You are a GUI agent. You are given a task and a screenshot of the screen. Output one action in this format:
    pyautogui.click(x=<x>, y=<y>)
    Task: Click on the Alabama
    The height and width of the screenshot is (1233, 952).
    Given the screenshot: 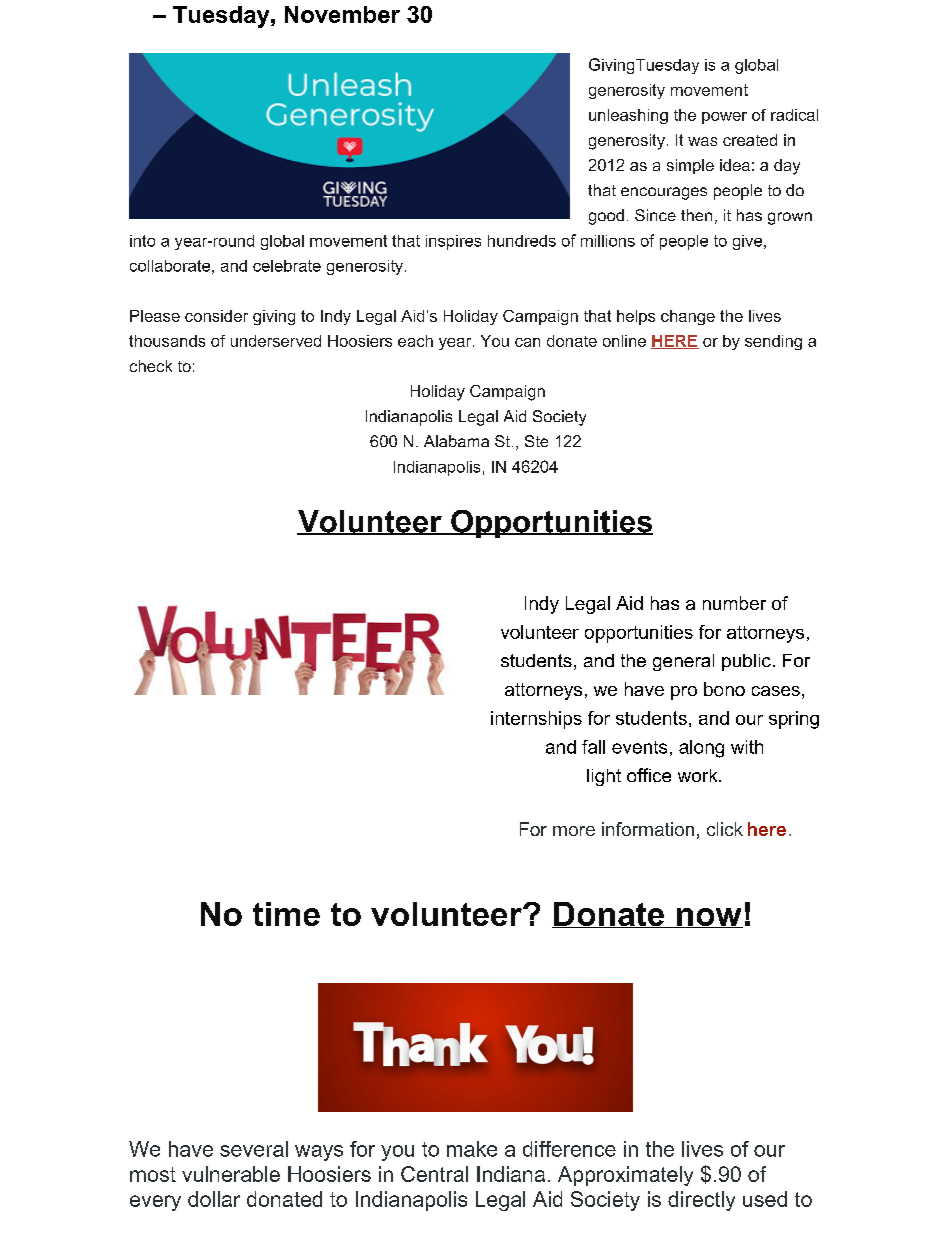 What is the action you would take?
    pyautogui.click(x=456, y=441)
